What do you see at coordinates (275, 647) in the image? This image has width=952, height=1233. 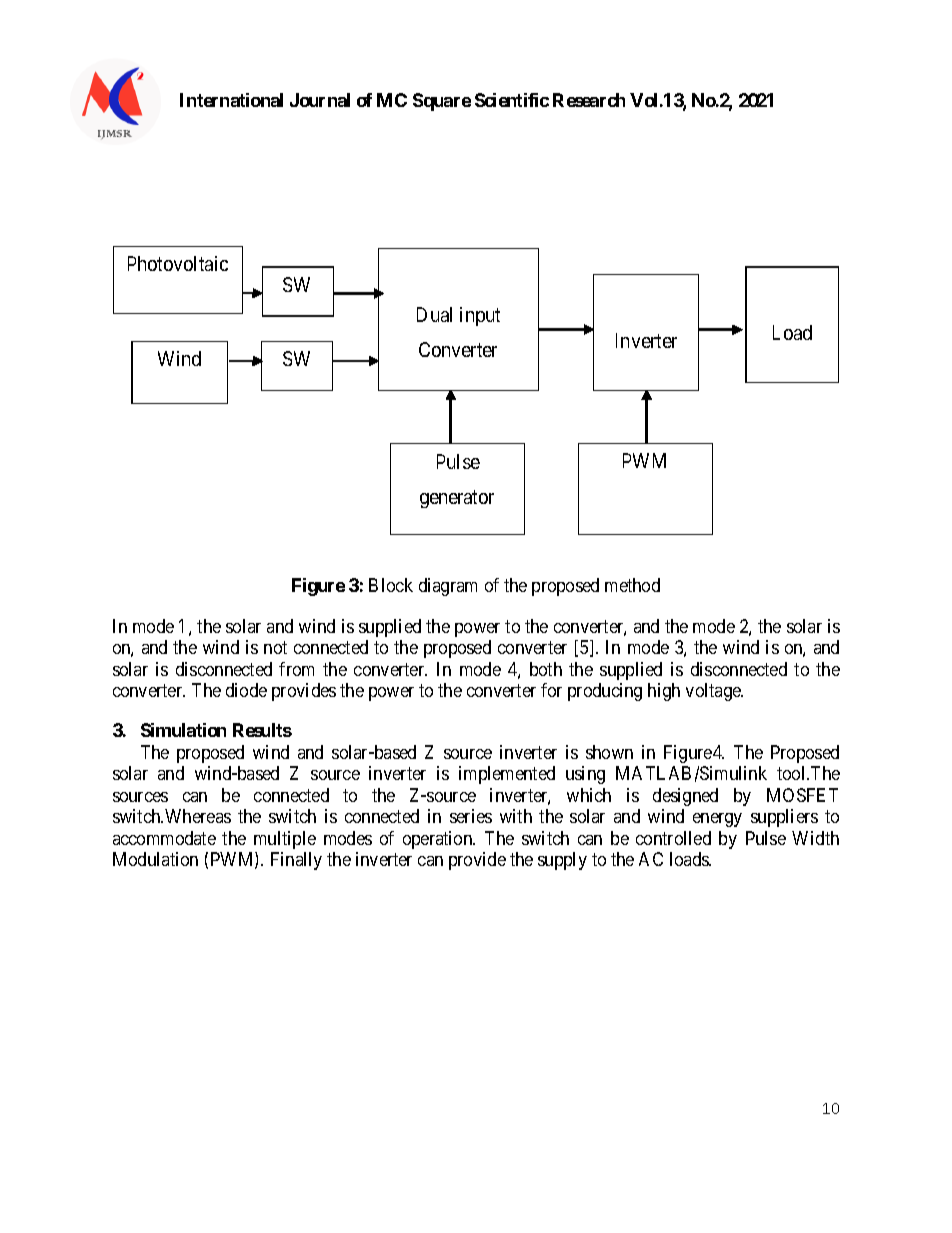 I see `not` at bounding box center [275, 647].
